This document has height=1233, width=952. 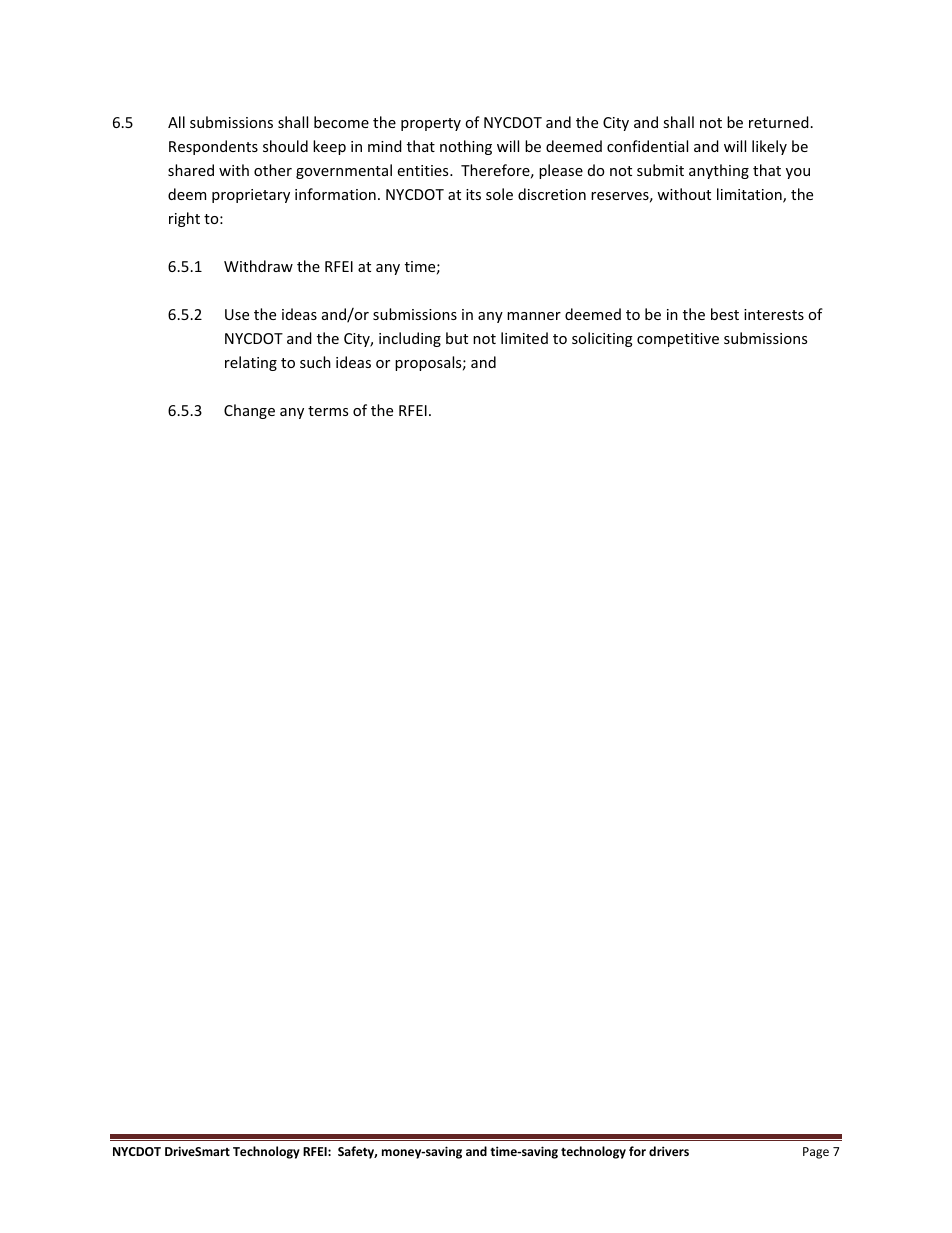 What do you see at coordinates (669, 1151) in the document?
I see `drivers` at bounding box center [669, 1151].
